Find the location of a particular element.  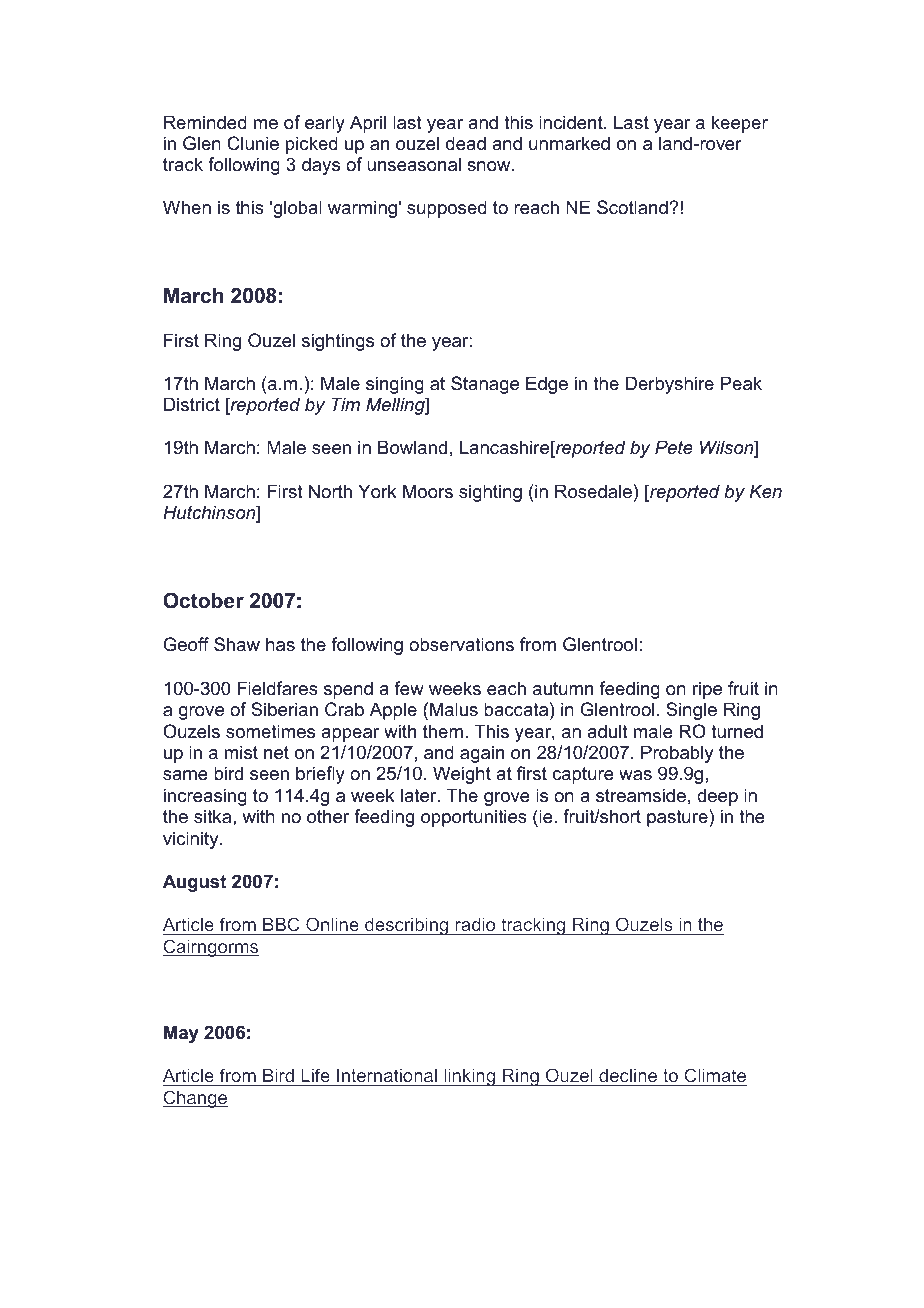

Reminded is located at coordinates (205, 122).
